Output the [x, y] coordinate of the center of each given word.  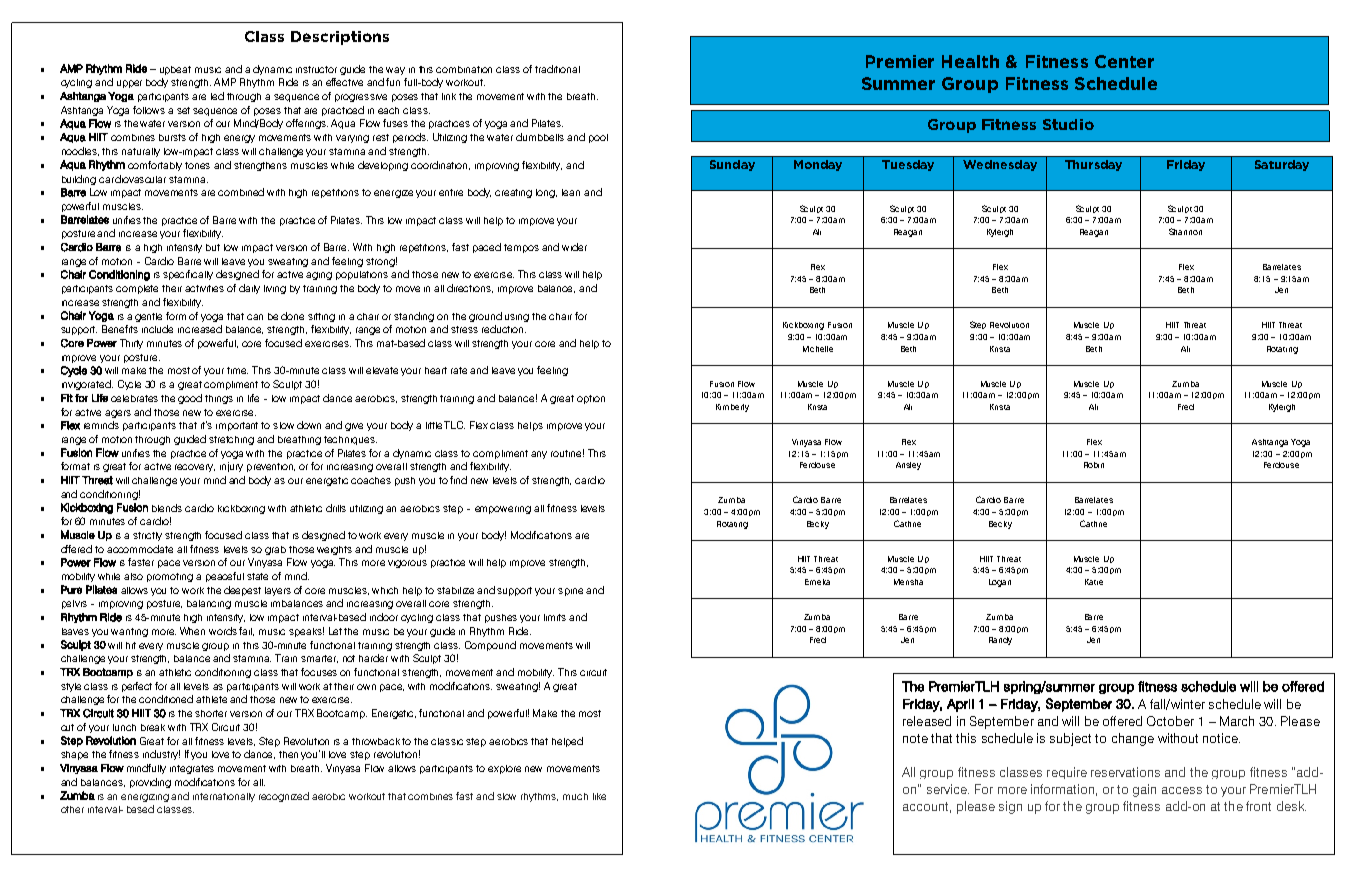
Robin [1094, 465]
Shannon [1185, 231]
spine [570, 592]
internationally [224, 797]
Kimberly [732, 408]
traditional [557, 69]
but [213, 247]
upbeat [175, 70]
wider [574, 247]
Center [1124, 61]
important [237, 426]
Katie [1094, 582]
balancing [209, 604]
